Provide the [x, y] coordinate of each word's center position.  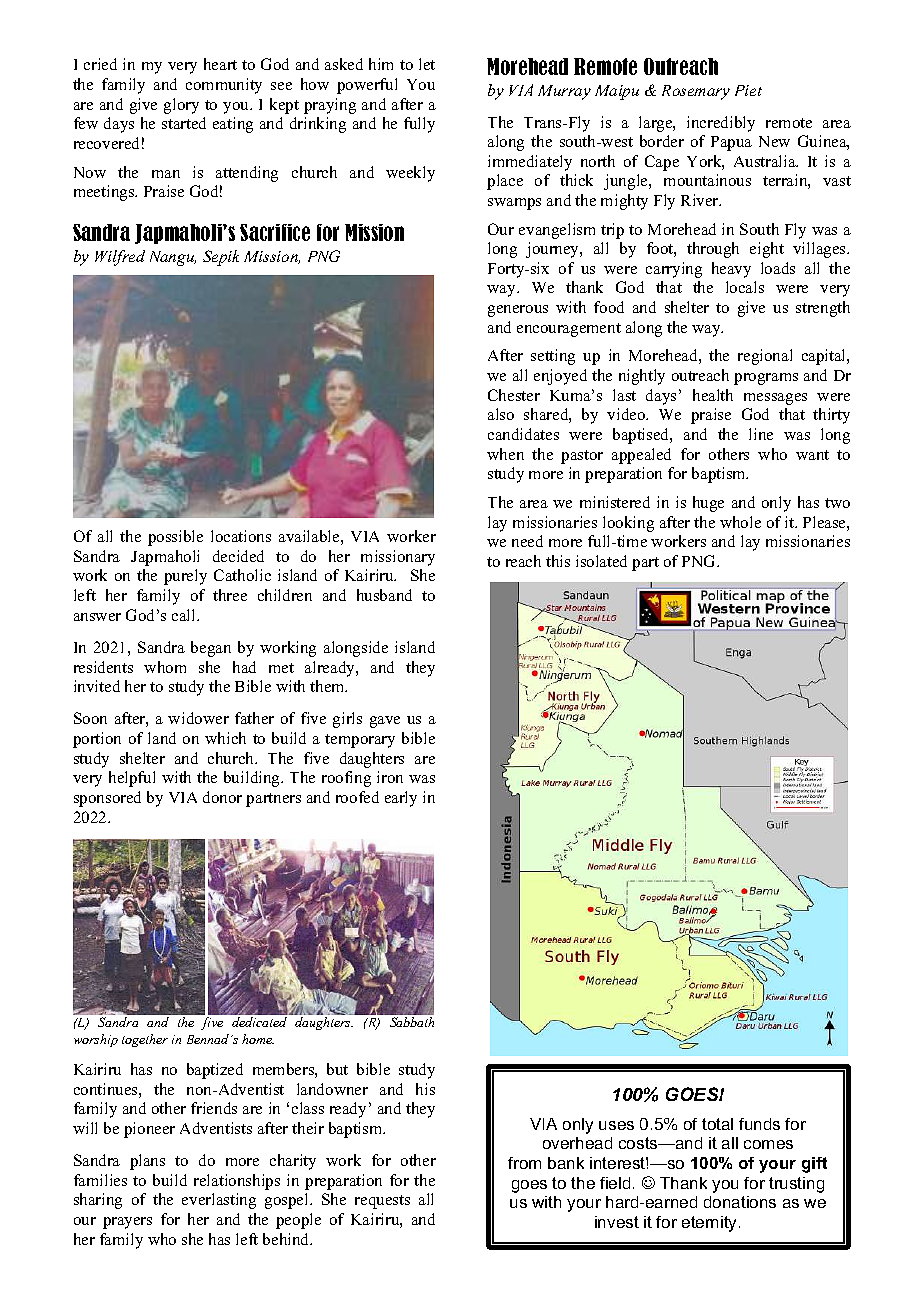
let [427, 64]
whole [740, 522]
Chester [514, 395]
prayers [127, 1223]
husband [384, 595]
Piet [748, 90]
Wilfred [120, 258]
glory [181, 106]
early [401, 799]
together [145, 1040]
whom [165, 667]
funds [759, 1124]
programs [766, 379]
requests [382, 1202]
